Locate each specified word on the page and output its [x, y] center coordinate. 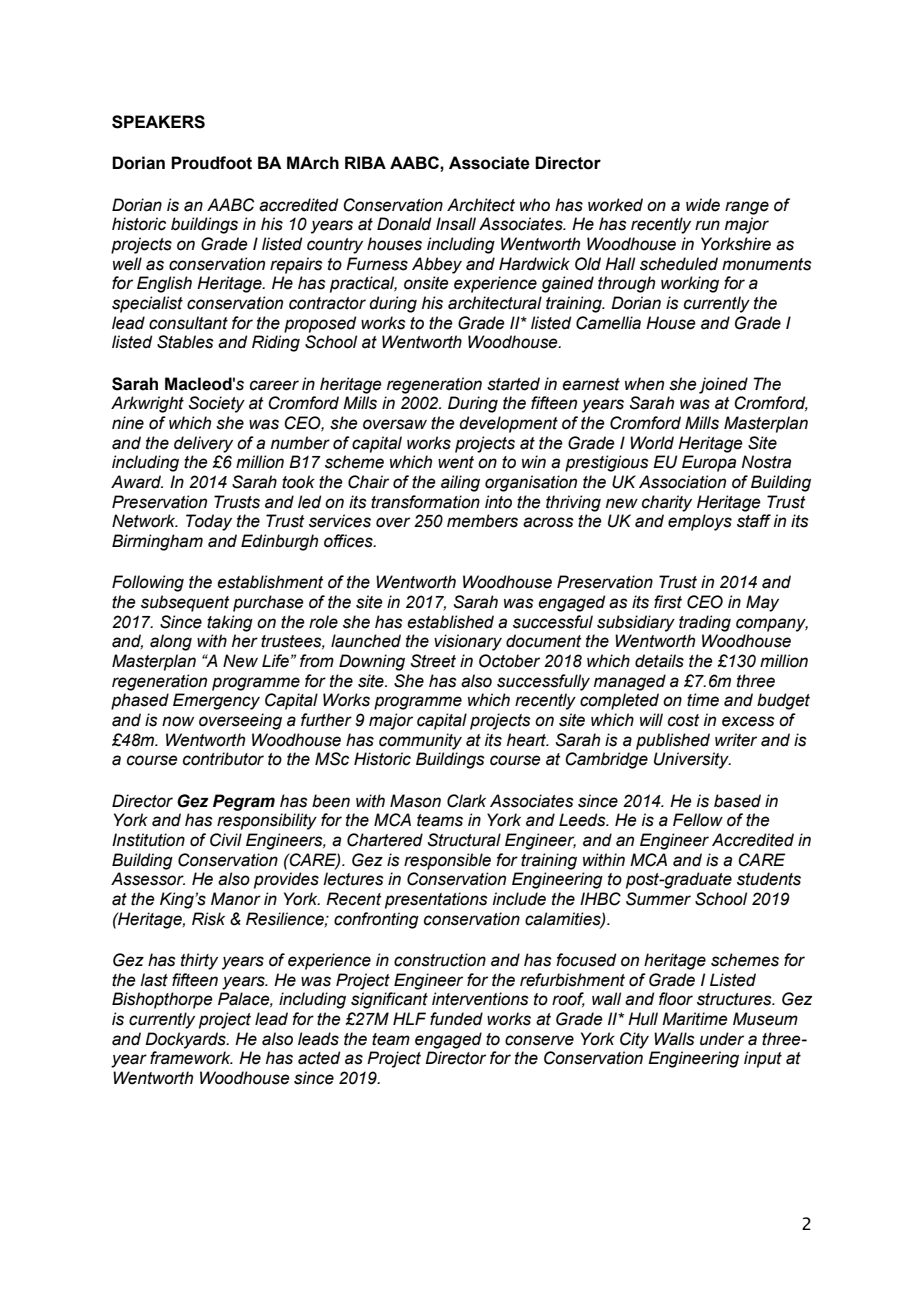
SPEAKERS [158, 122]
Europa [709, 463]
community [420, 741]
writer [736, 740]
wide [703, 205]
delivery [203, 444]
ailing [460, 483]
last [154, 980]
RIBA [365, 162]
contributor [223, 759]
